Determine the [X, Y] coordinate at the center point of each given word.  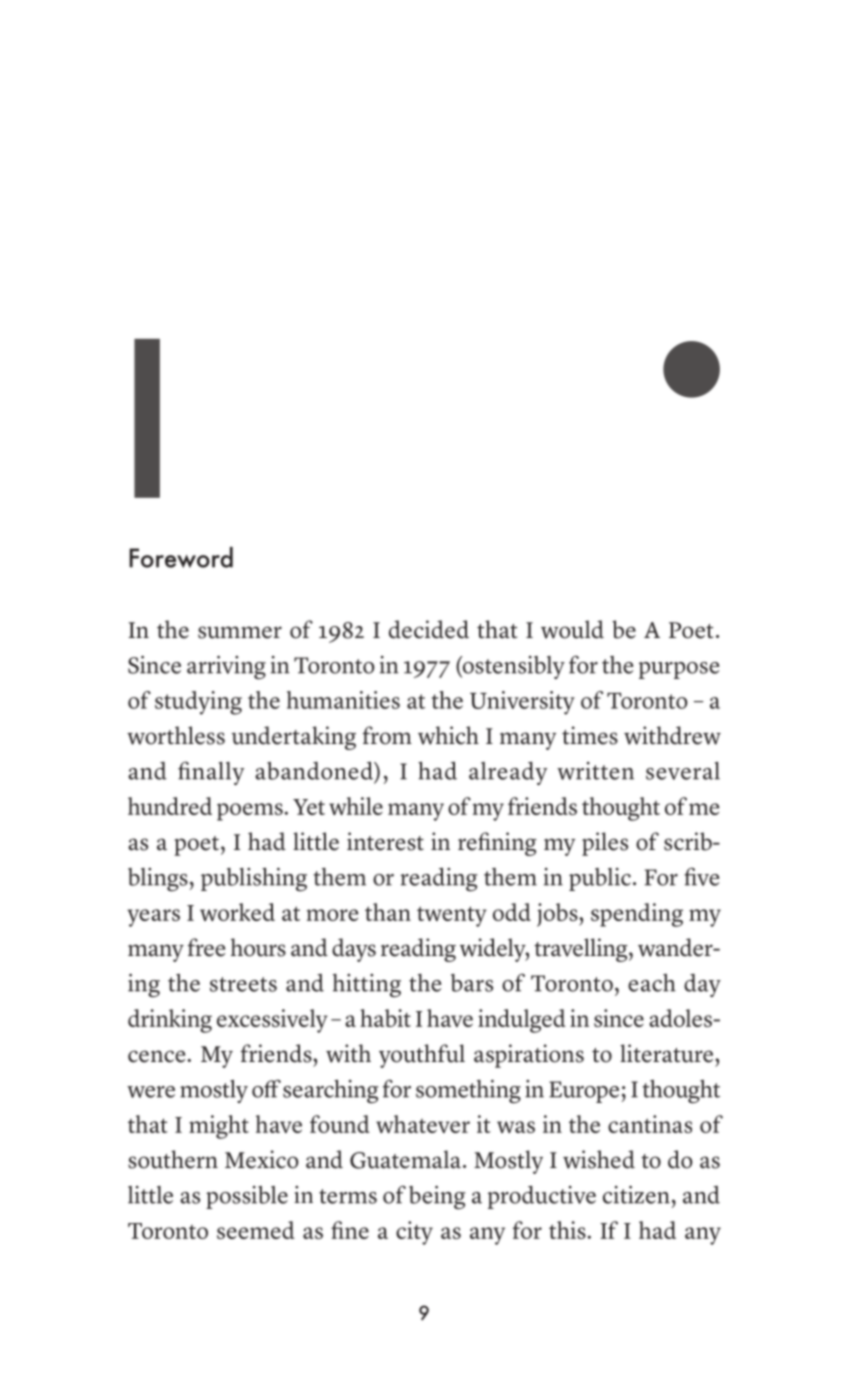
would [572, 629]
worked [237, 912]
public [600, 879]
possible [247, 1197]
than [388, 912]
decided [429, 629]
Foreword [181, 557]
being [437, 1198]
